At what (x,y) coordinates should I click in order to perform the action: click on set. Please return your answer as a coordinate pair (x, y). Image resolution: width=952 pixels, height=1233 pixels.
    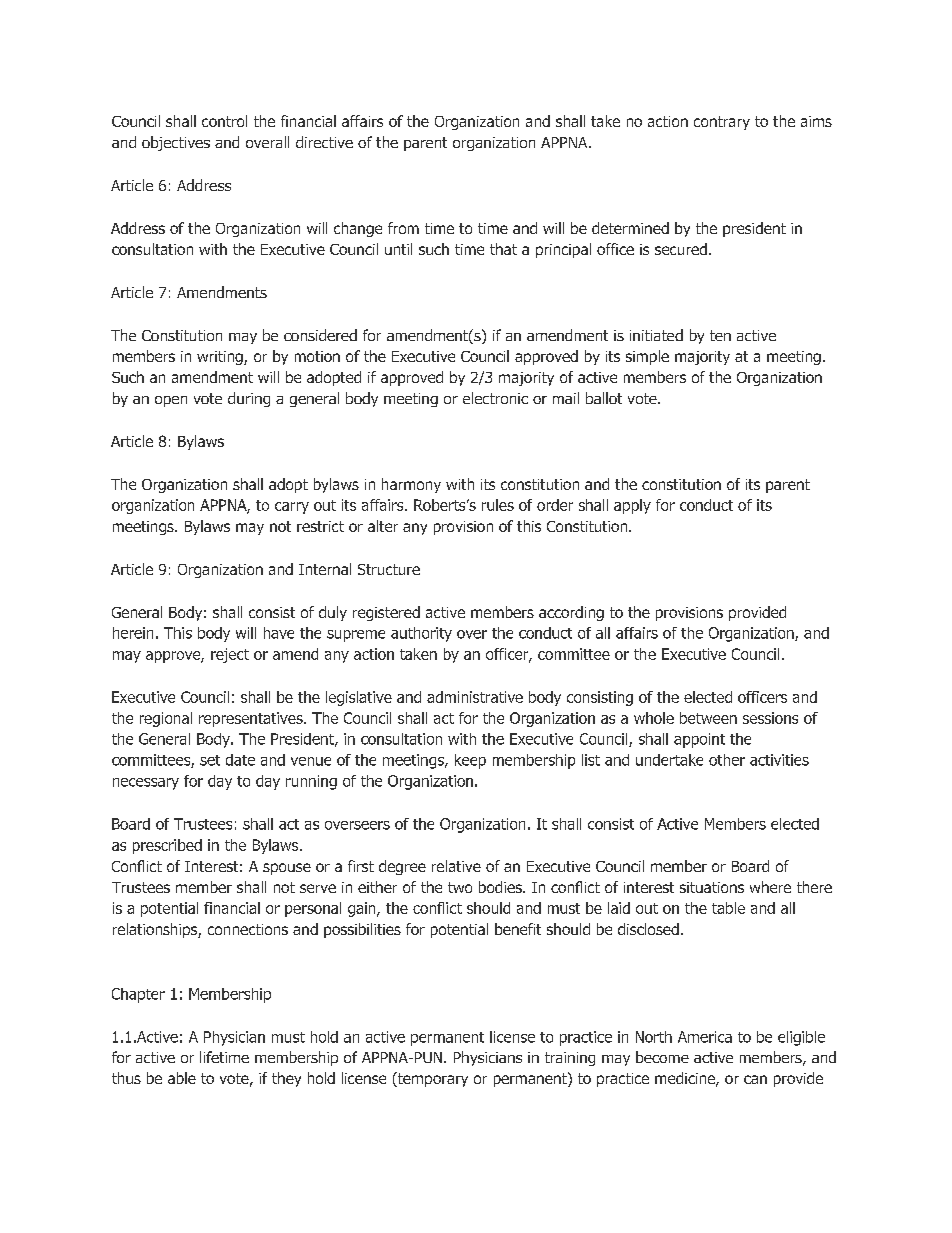
    Looking at the image, I should click on (210, 760).
